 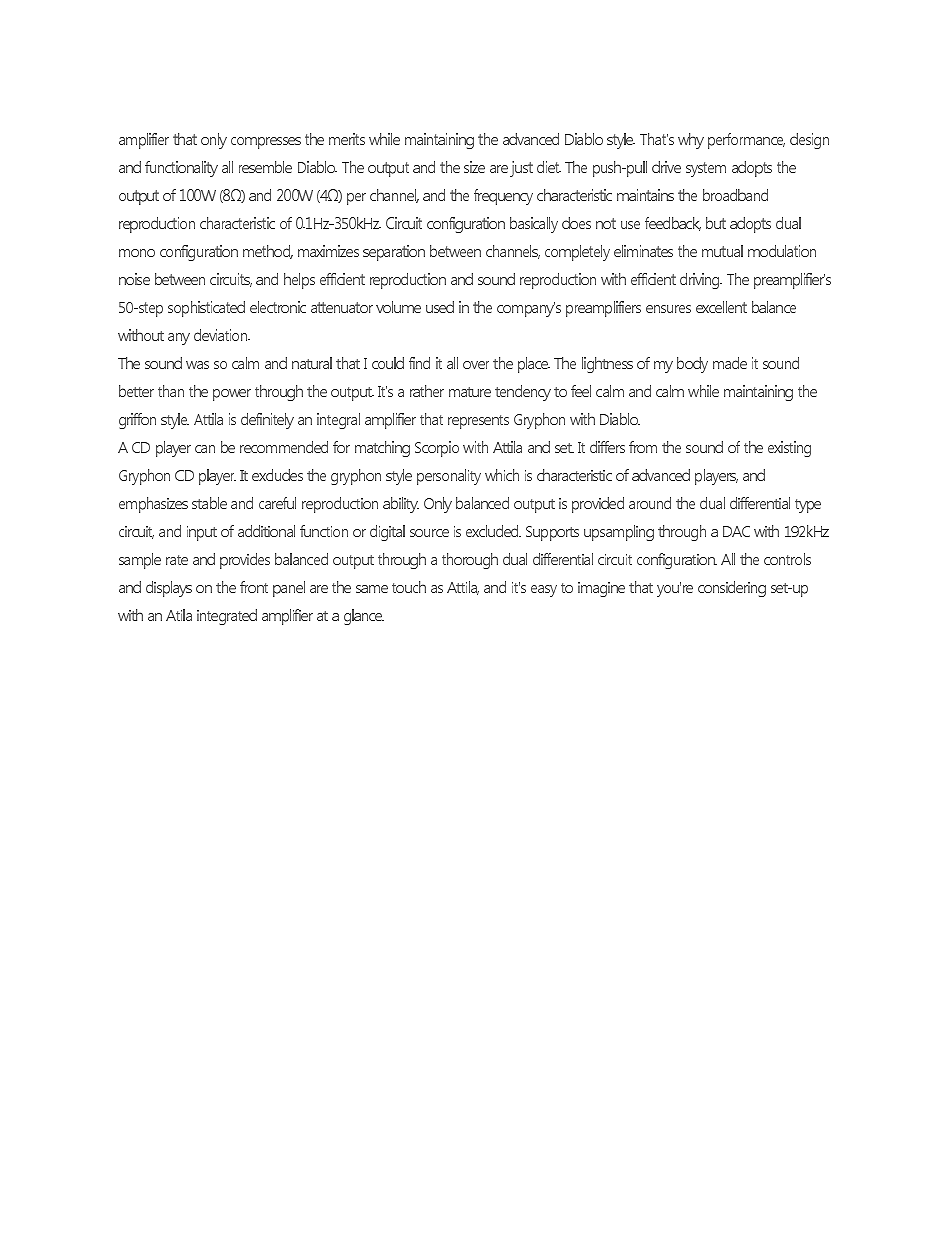 I want to click on performance, so click(x=746, y=141).
